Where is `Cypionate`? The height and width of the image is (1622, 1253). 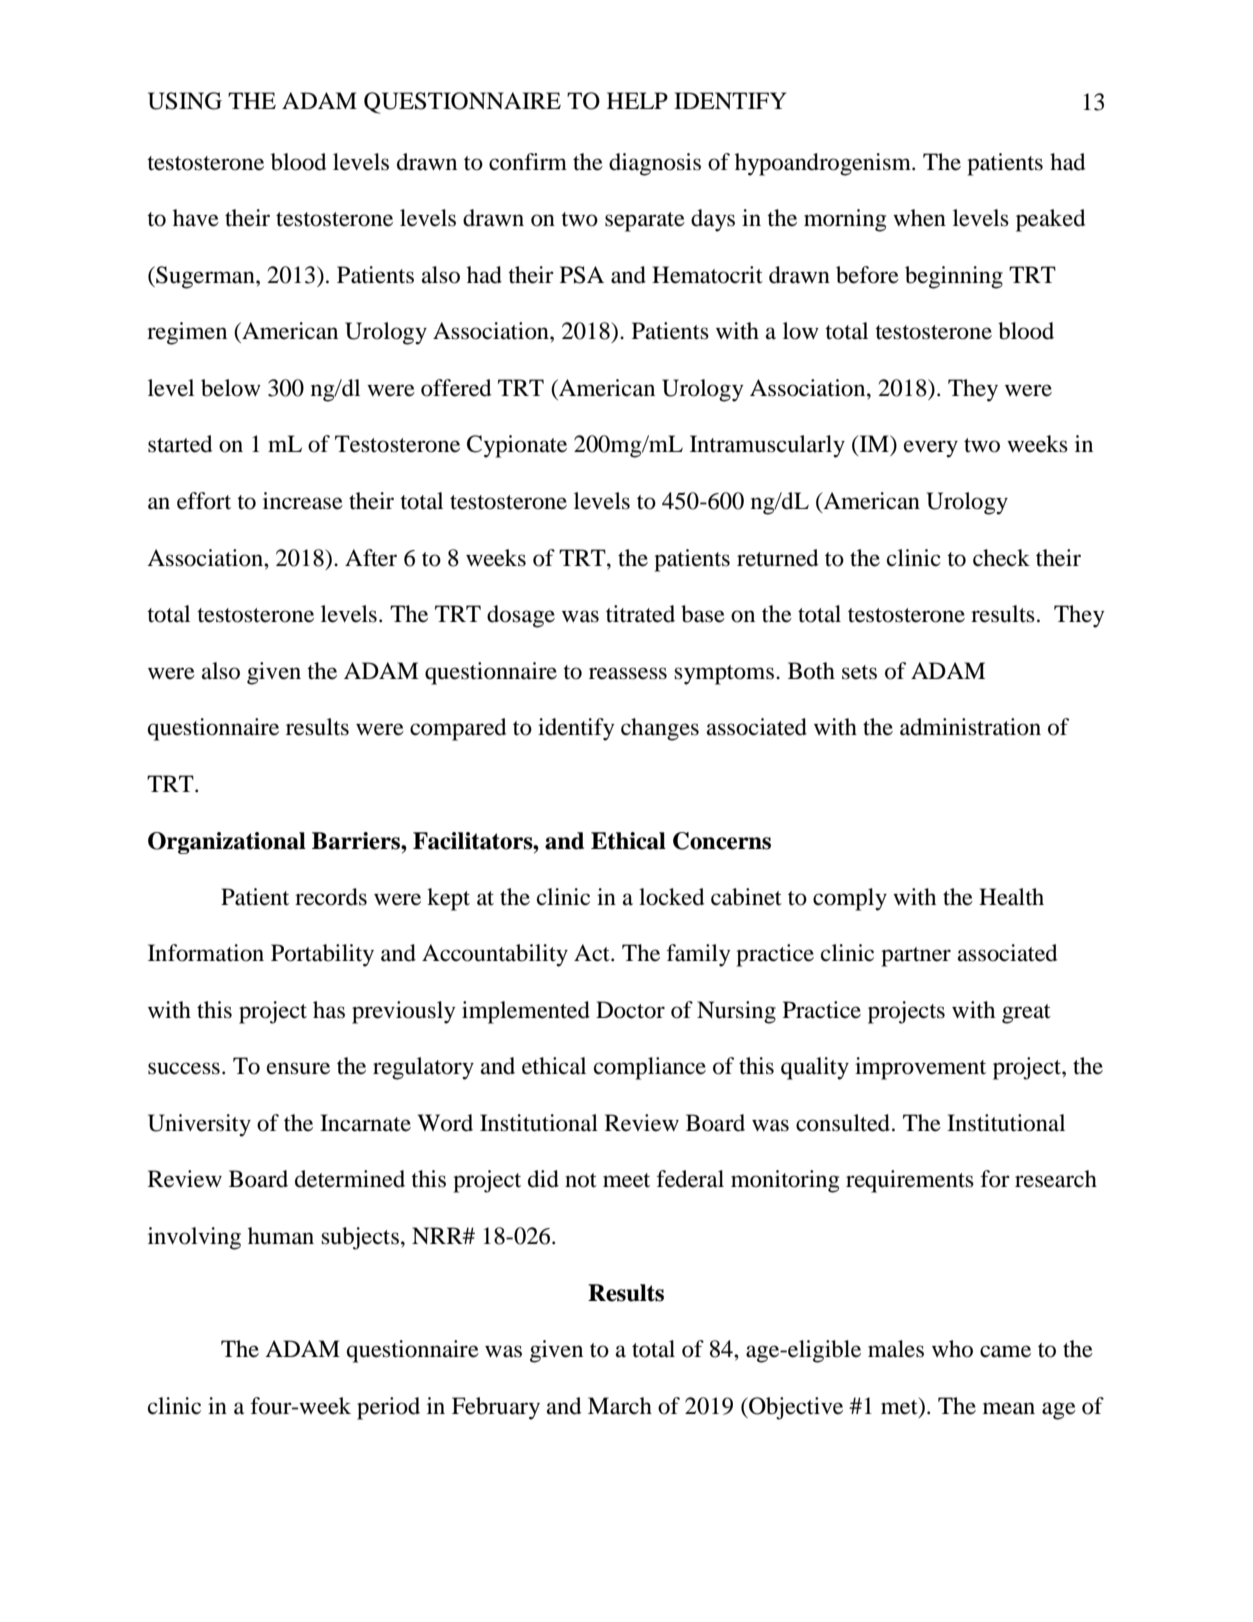
Cypionate is located at coordinates (517, 446).
